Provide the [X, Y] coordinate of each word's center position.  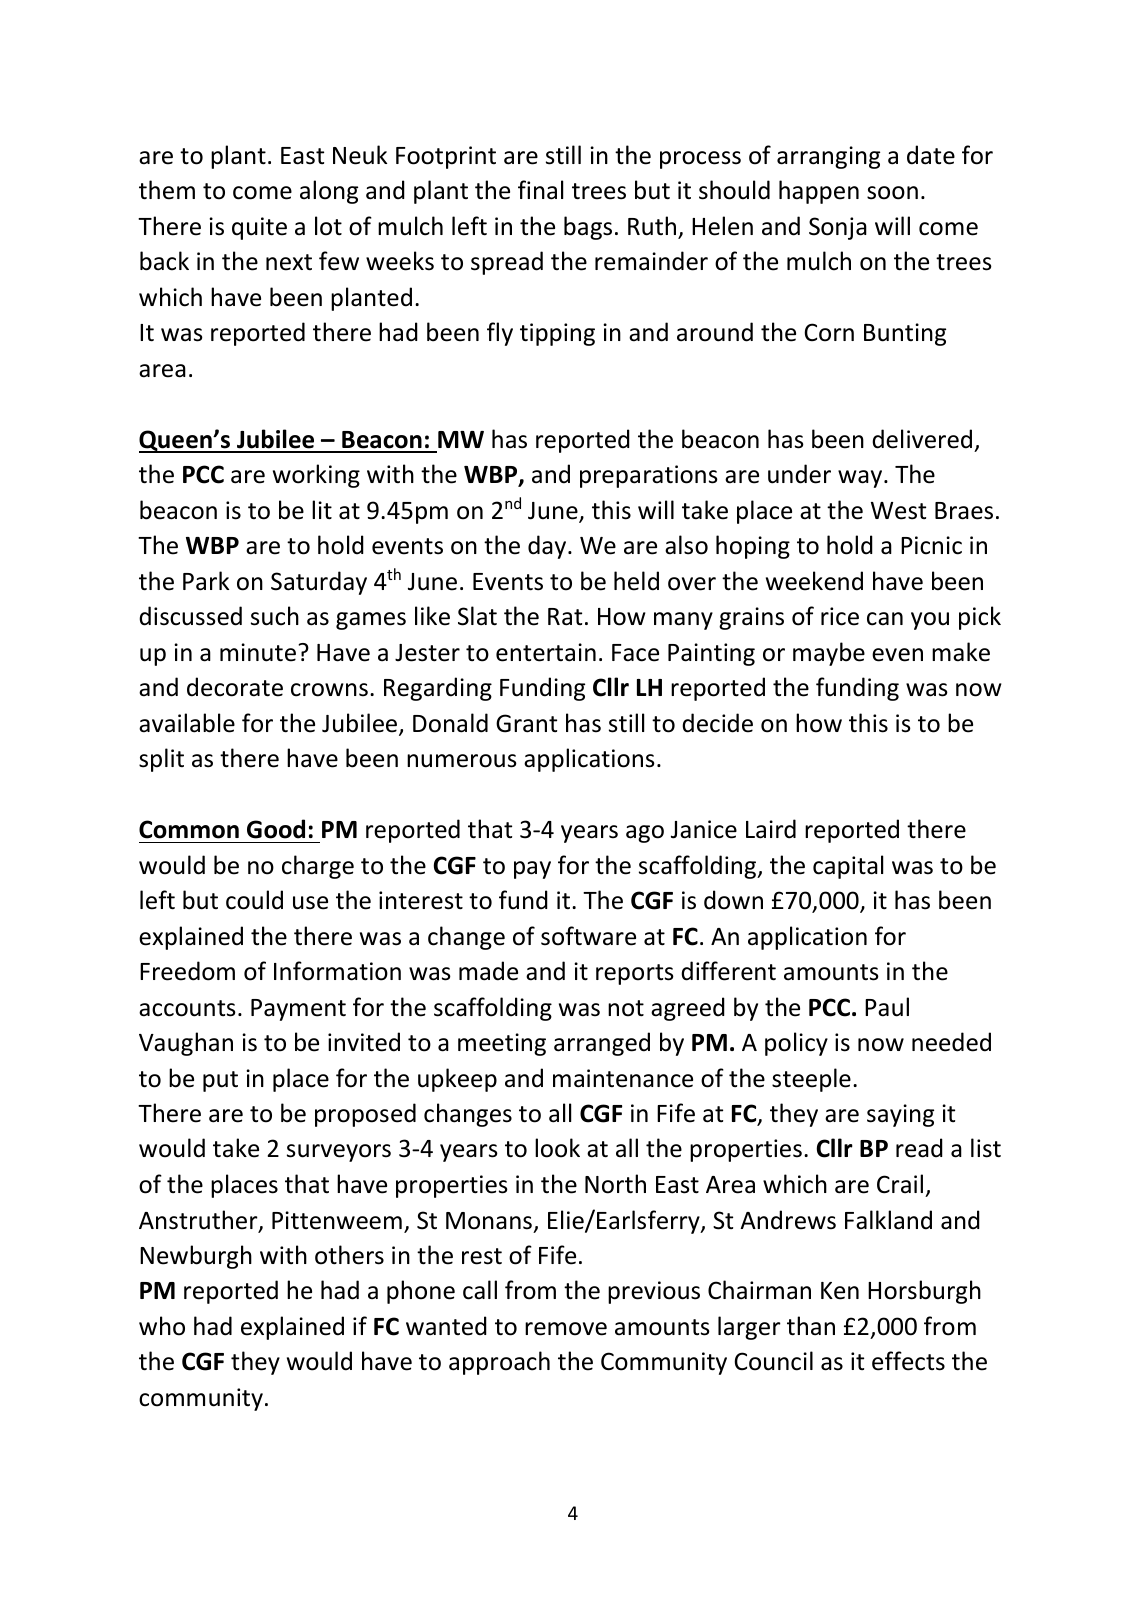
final [540, 190]
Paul [887, 1007]
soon [892, 193]
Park [206, 581]
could [254, 900]
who [162, 1326]
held [636, 581]
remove [566, 1329]
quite [259, 228]
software [588, 936]
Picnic [931, 545]
